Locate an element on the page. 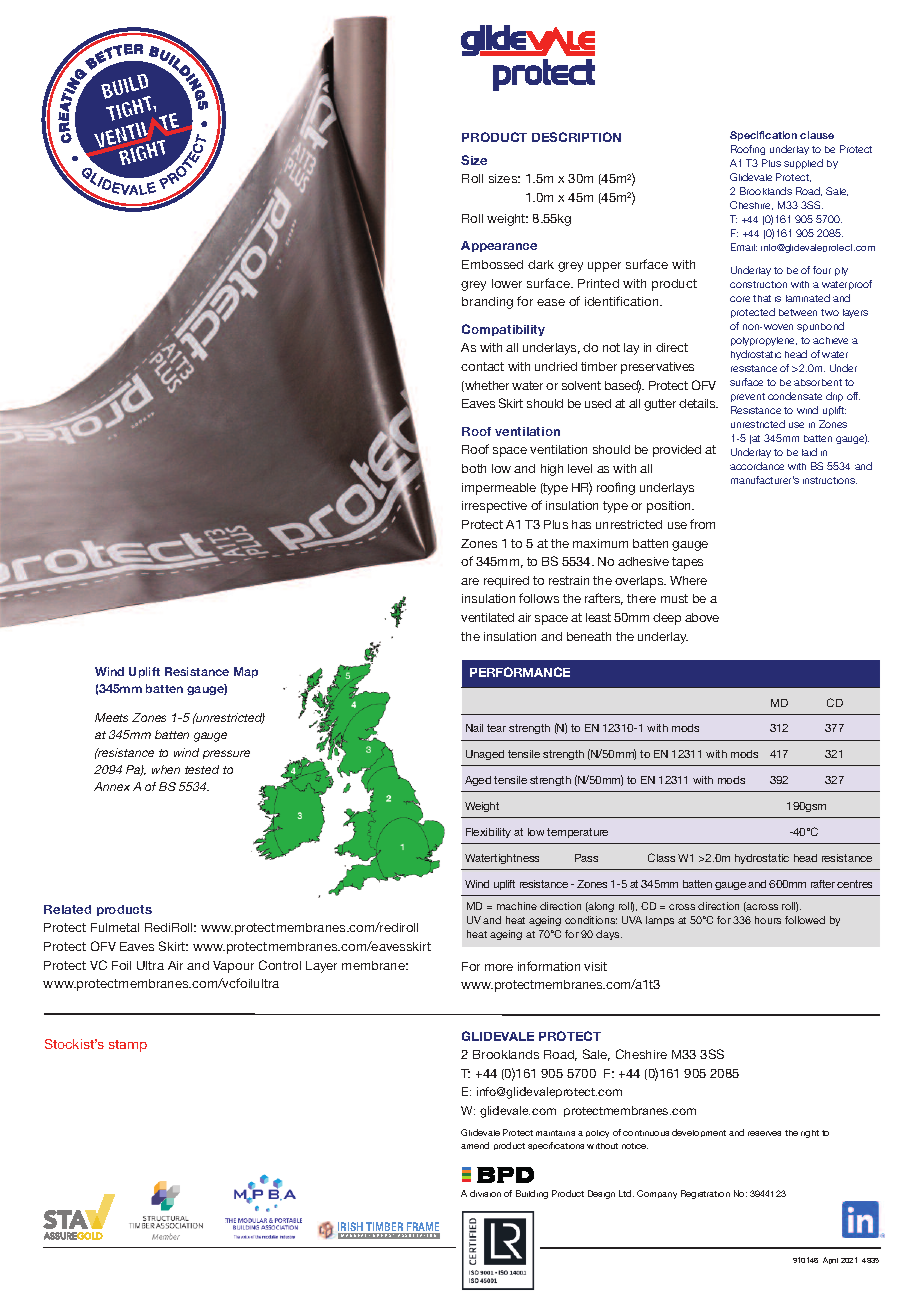 The width and height of the document is (924, 1308). DESCRIPTION is located at coordinates (576, 137).
